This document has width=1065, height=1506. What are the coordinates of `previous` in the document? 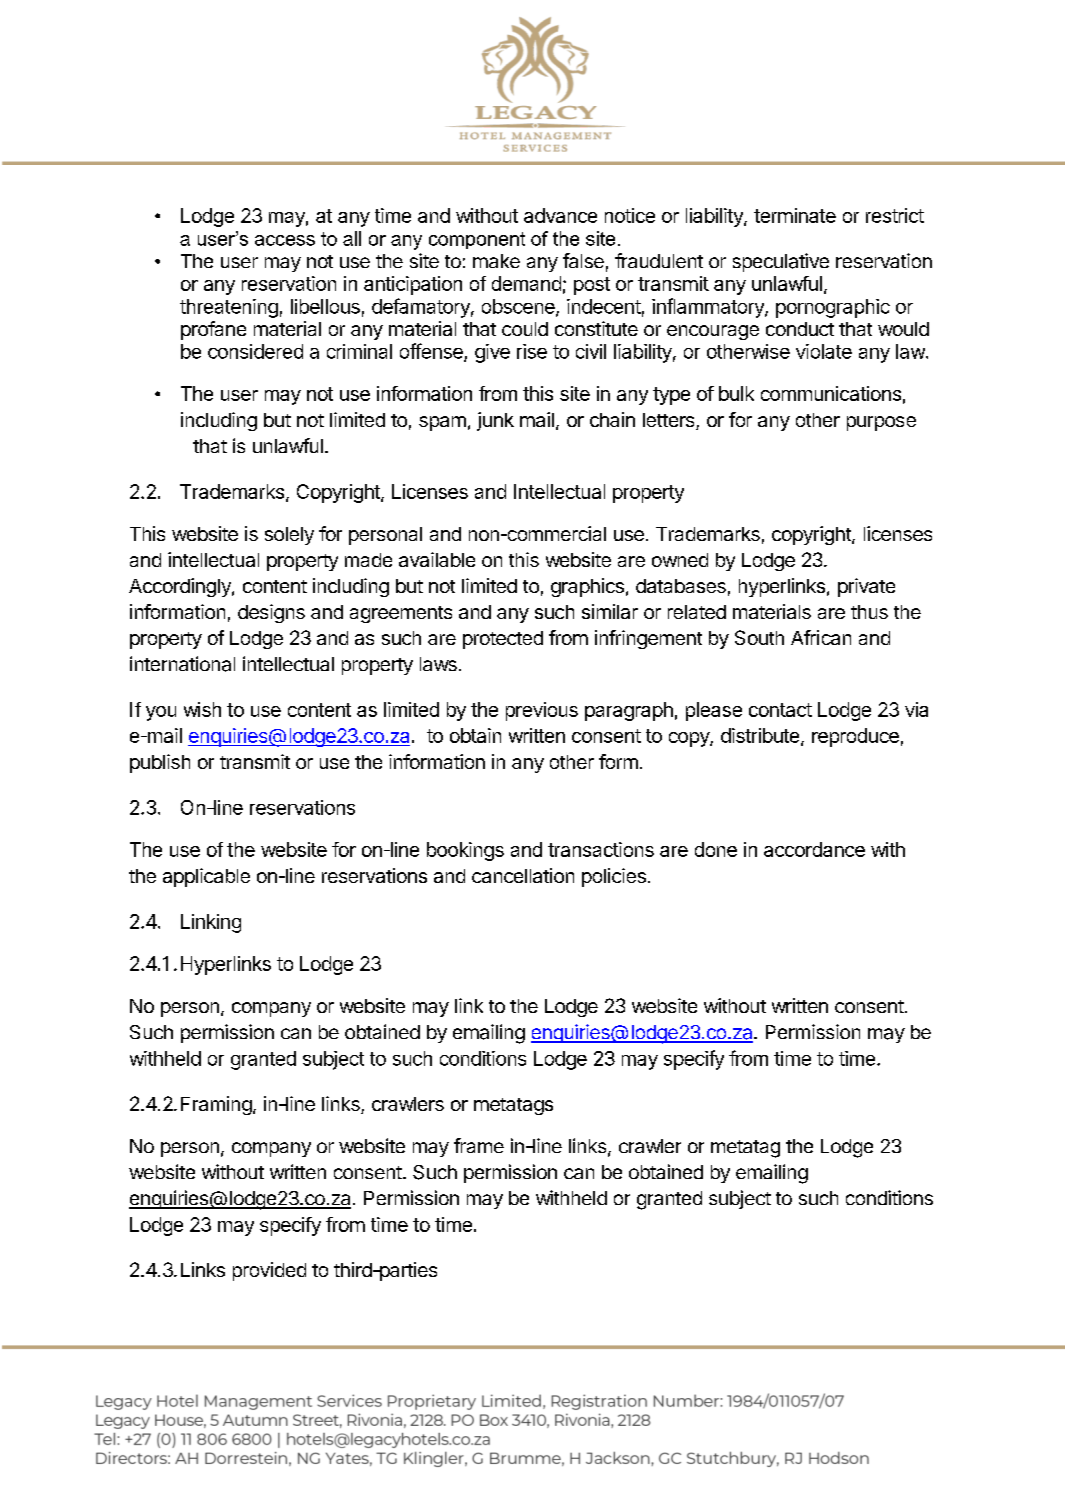 It's located at (542, 711).
